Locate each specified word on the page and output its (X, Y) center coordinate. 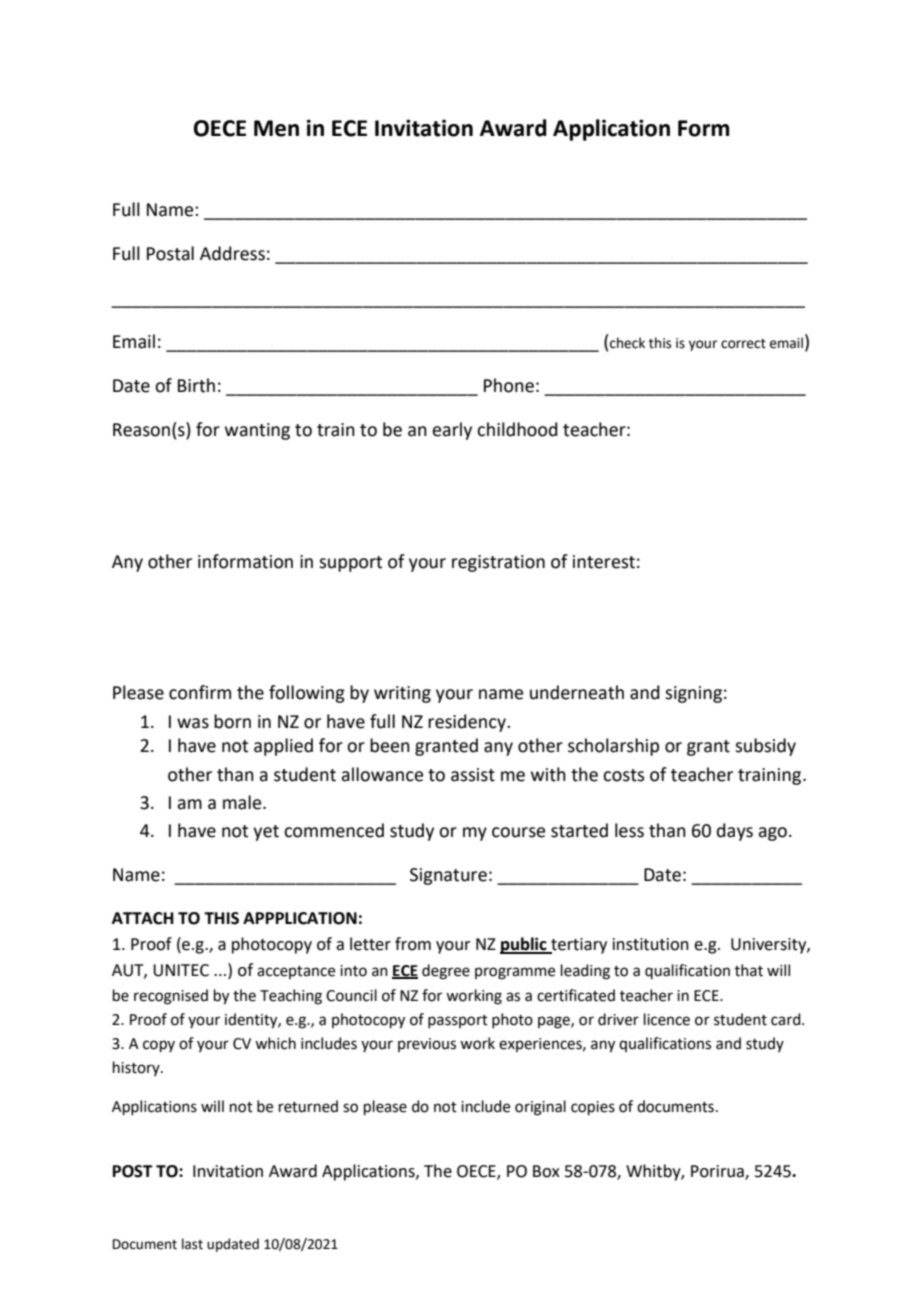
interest (604, 562)
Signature (448, 876)
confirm (200, 692)
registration (498, 563)
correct (743, 344)
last (192, 1244)
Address (232, 253)
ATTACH (143, 918)
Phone (509, 385)
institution (651, 944)
